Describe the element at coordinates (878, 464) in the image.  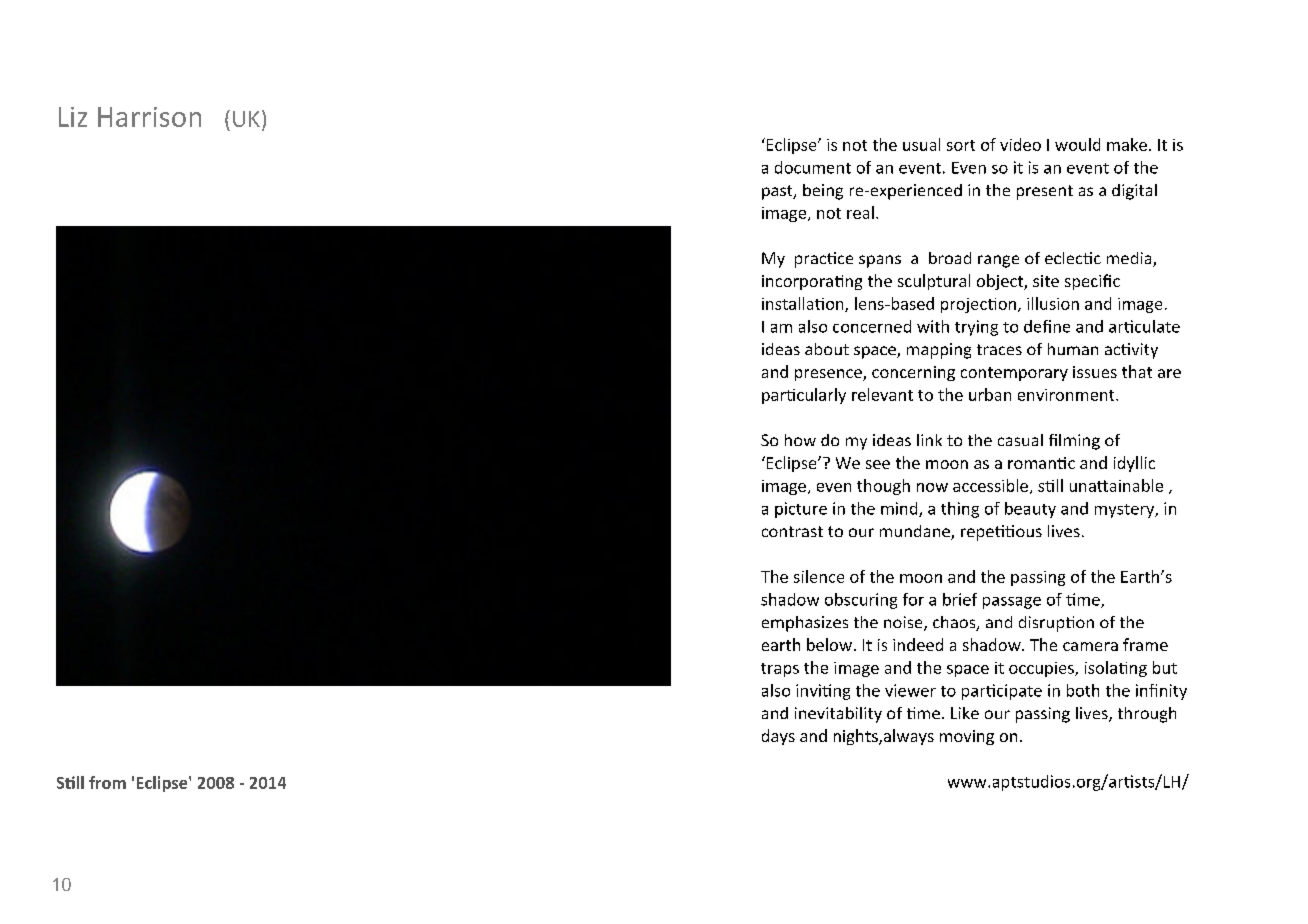
I see `see` at that location.
